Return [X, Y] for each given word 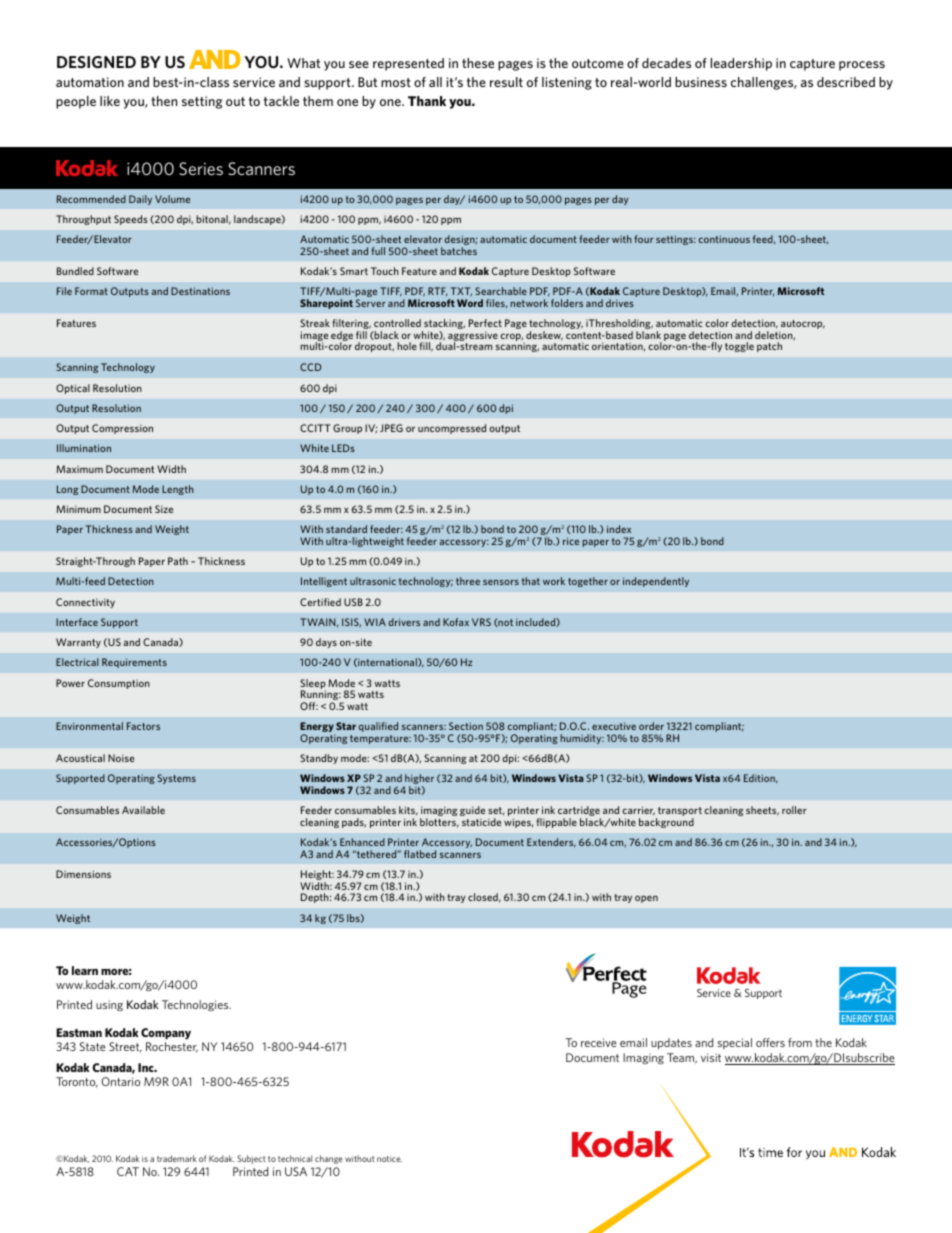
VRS [481, 622]
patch [769, 347]
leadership [741, 64]
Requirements [134, 663]
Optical [73, 389]
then [164, 101]
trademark [177, 1158]
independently [656, 582]
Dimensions [83, 874]
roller [794, 810]
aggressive [473, 337]
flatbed [420, 854]
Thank [427, 101]
